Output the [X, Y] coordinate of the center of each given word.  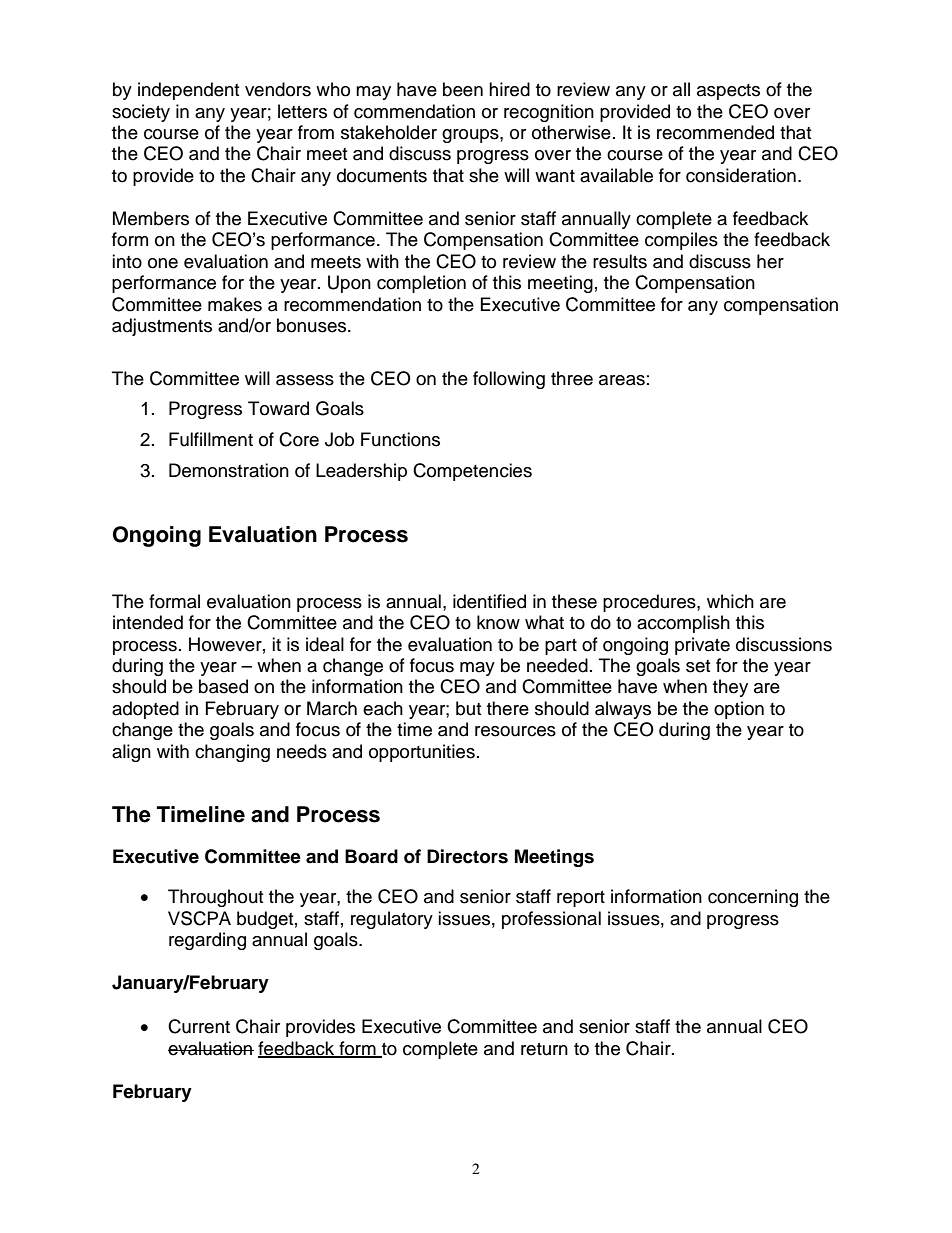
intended [148, 622]
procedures [650, 603]
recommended [715, 132]
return [544, 1049]
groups [471, 136]
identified [489, 601]
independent [188, 91]
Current [199, 1026]
